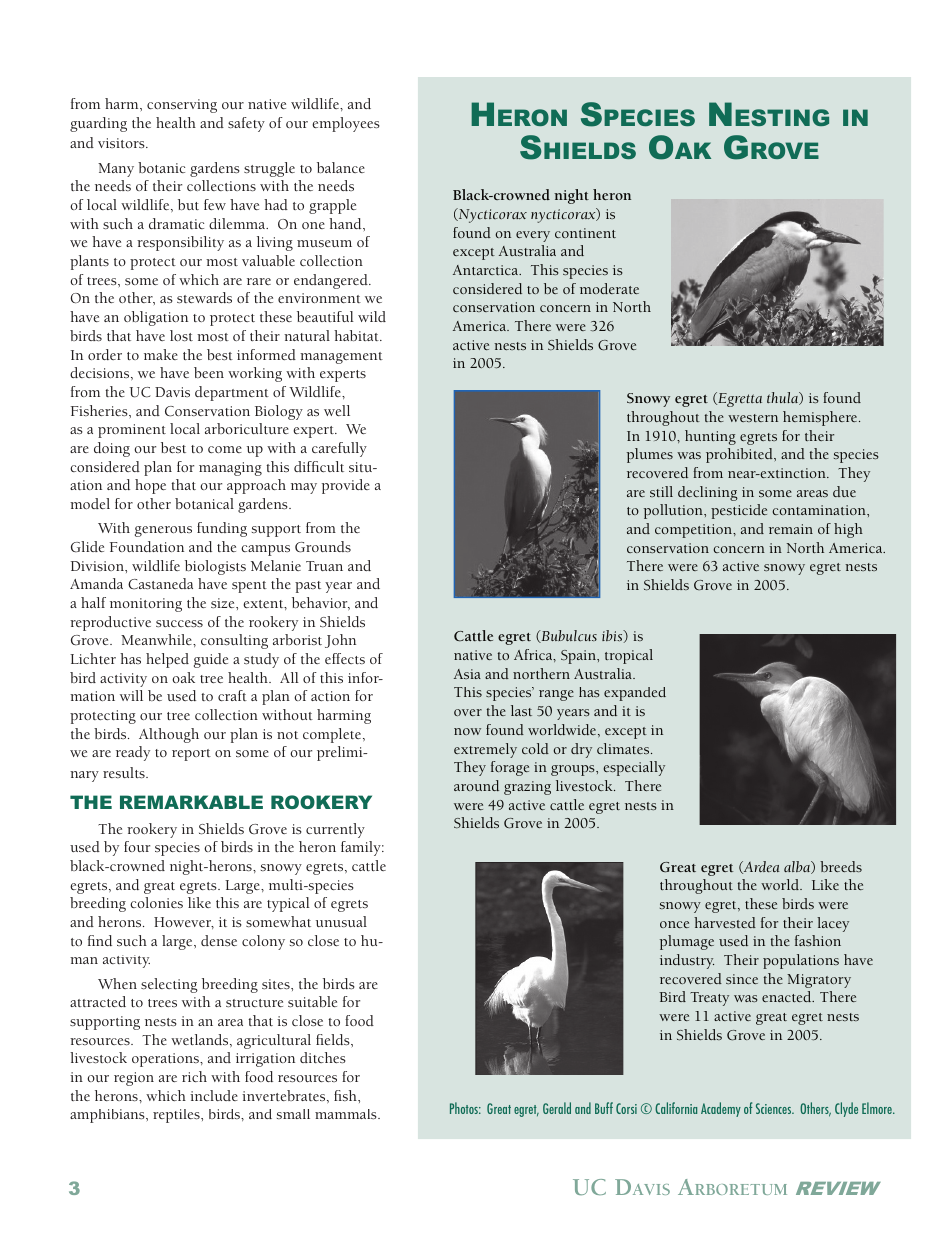  Describe the element at coordinates (182, 106) in the screenshot. I see `conserving` at that location.
